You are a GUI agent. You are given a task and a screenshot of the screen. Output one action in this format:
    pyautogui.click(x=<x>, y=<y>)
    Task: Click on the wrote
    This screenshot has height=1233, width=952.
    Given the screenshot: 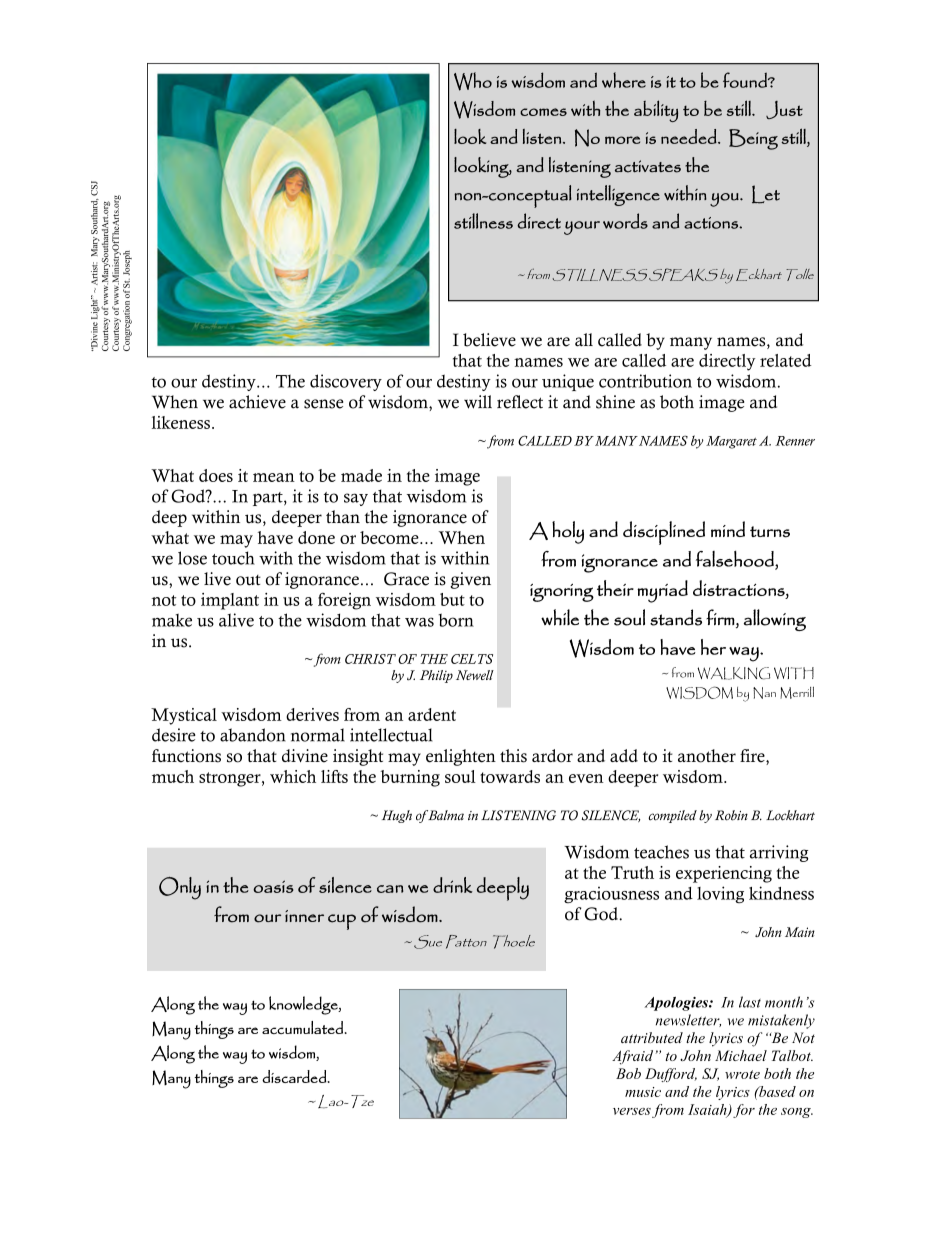 What is the action you would take?
    pyautogui.click(x=742, y=1074)
